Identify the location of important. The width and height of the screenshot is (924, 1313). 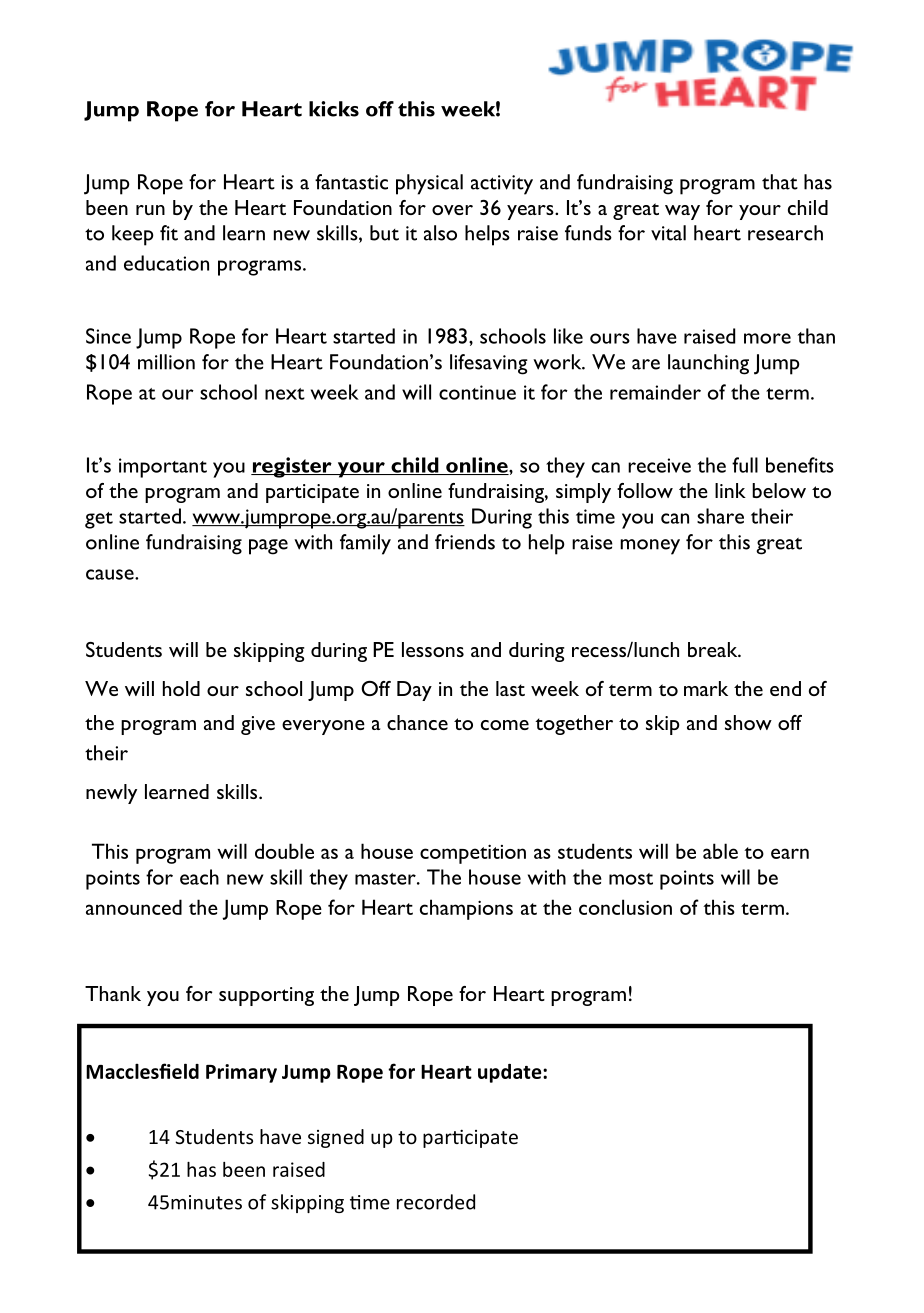
(163, 468).
